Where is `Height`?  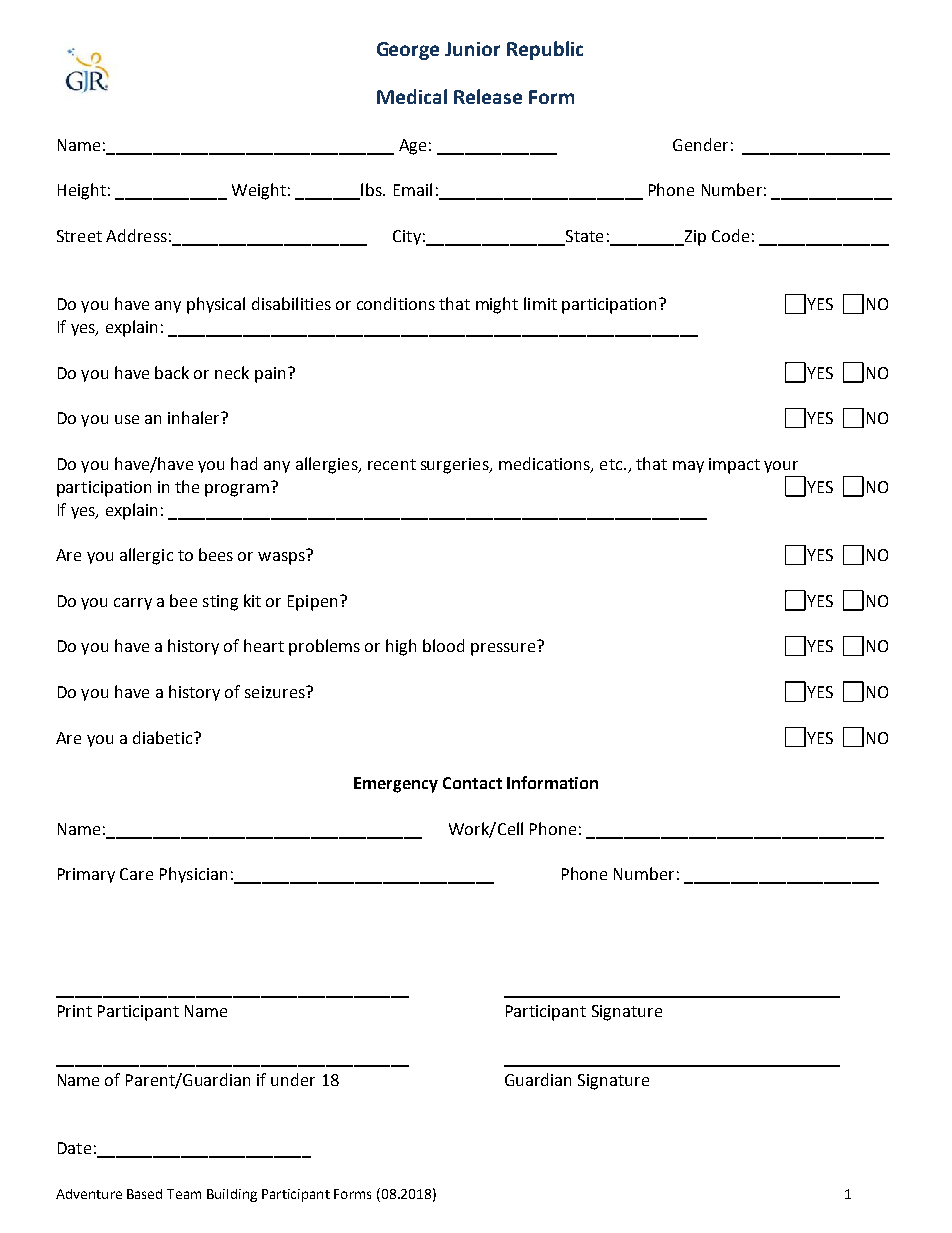
Height is located at coordinates (82, 191).
